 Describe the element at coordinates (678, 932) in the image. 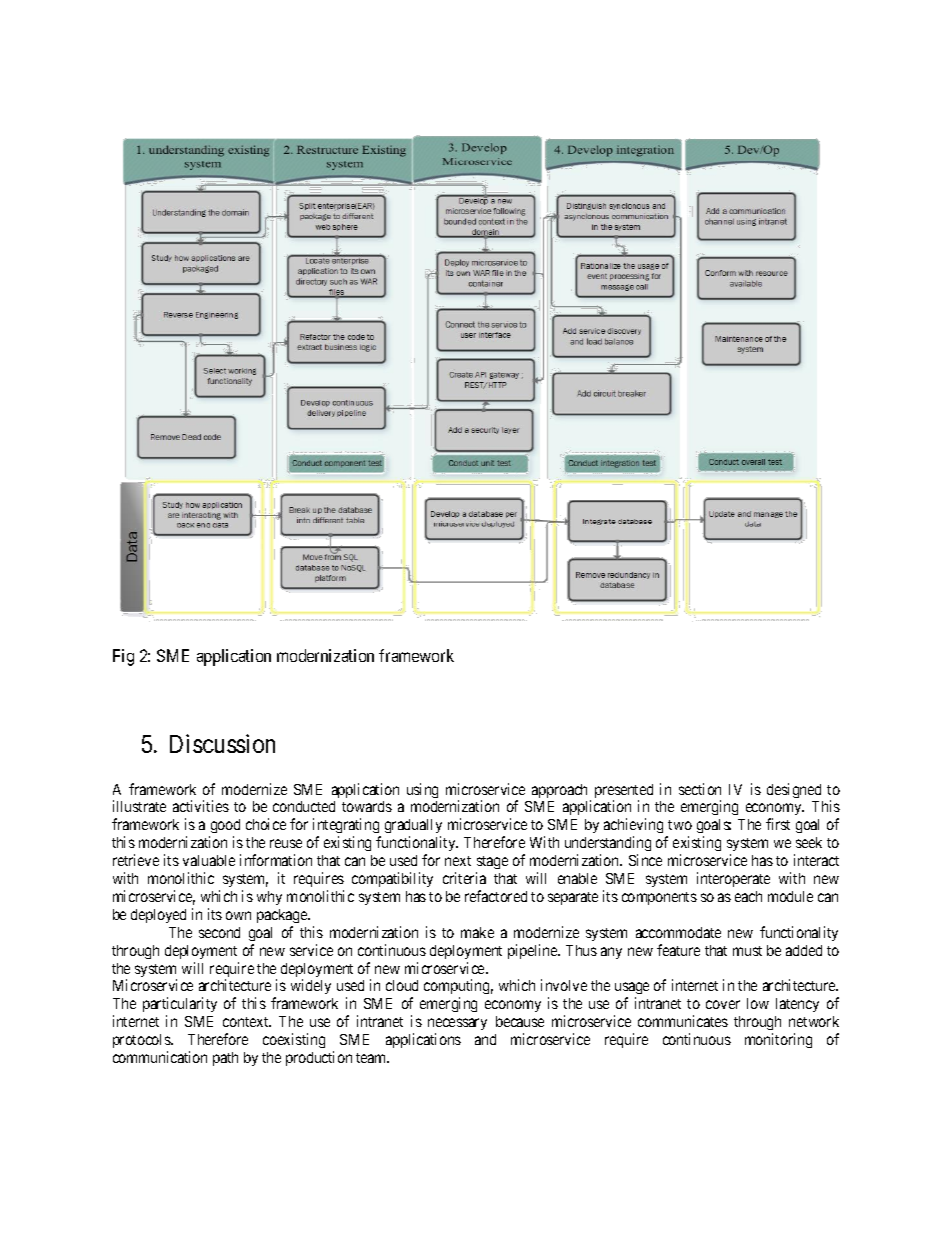

I see `accommodate` at that location.
